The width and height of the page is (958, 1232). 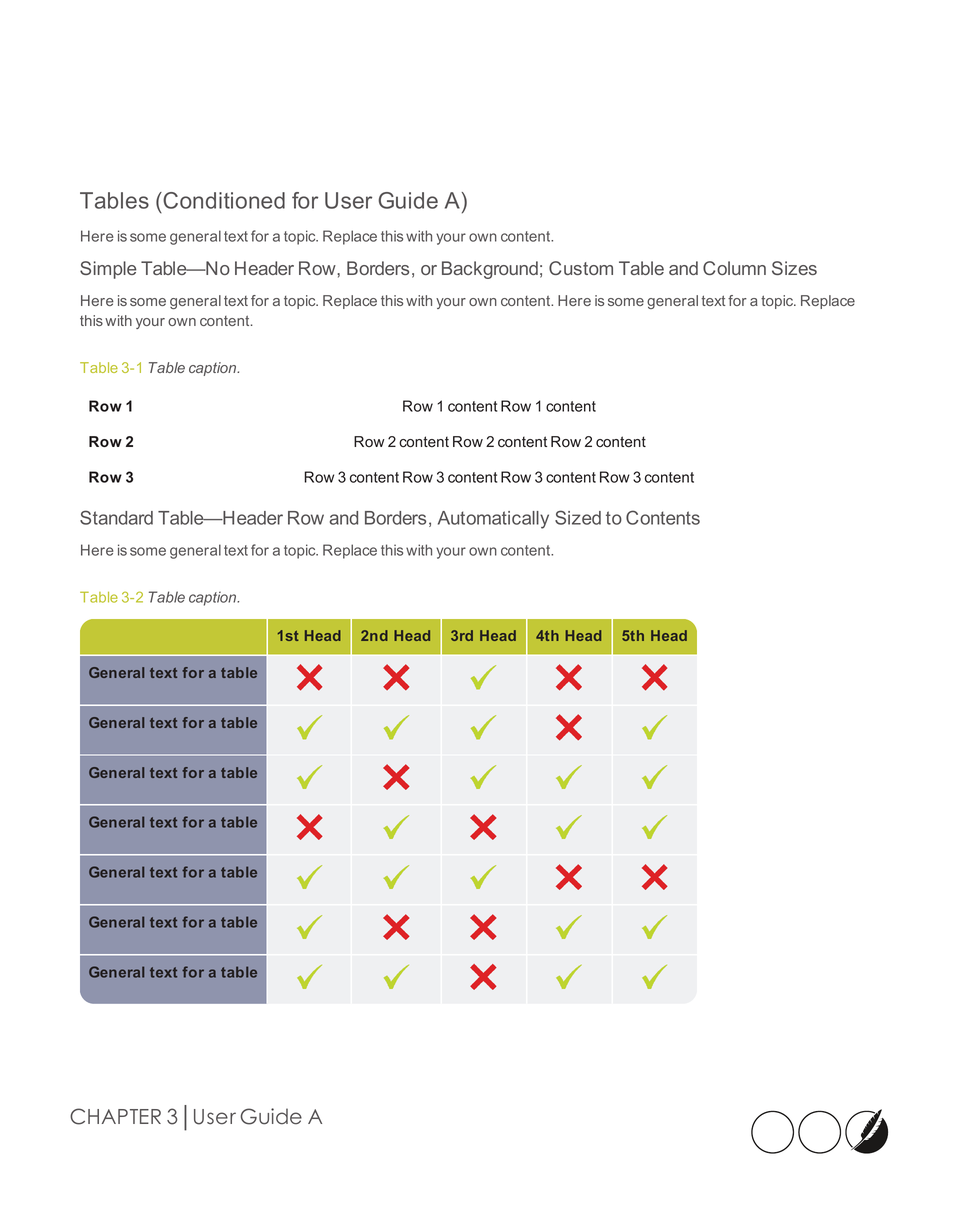 I want to click on Sizes, so click(x=794, y=268).
